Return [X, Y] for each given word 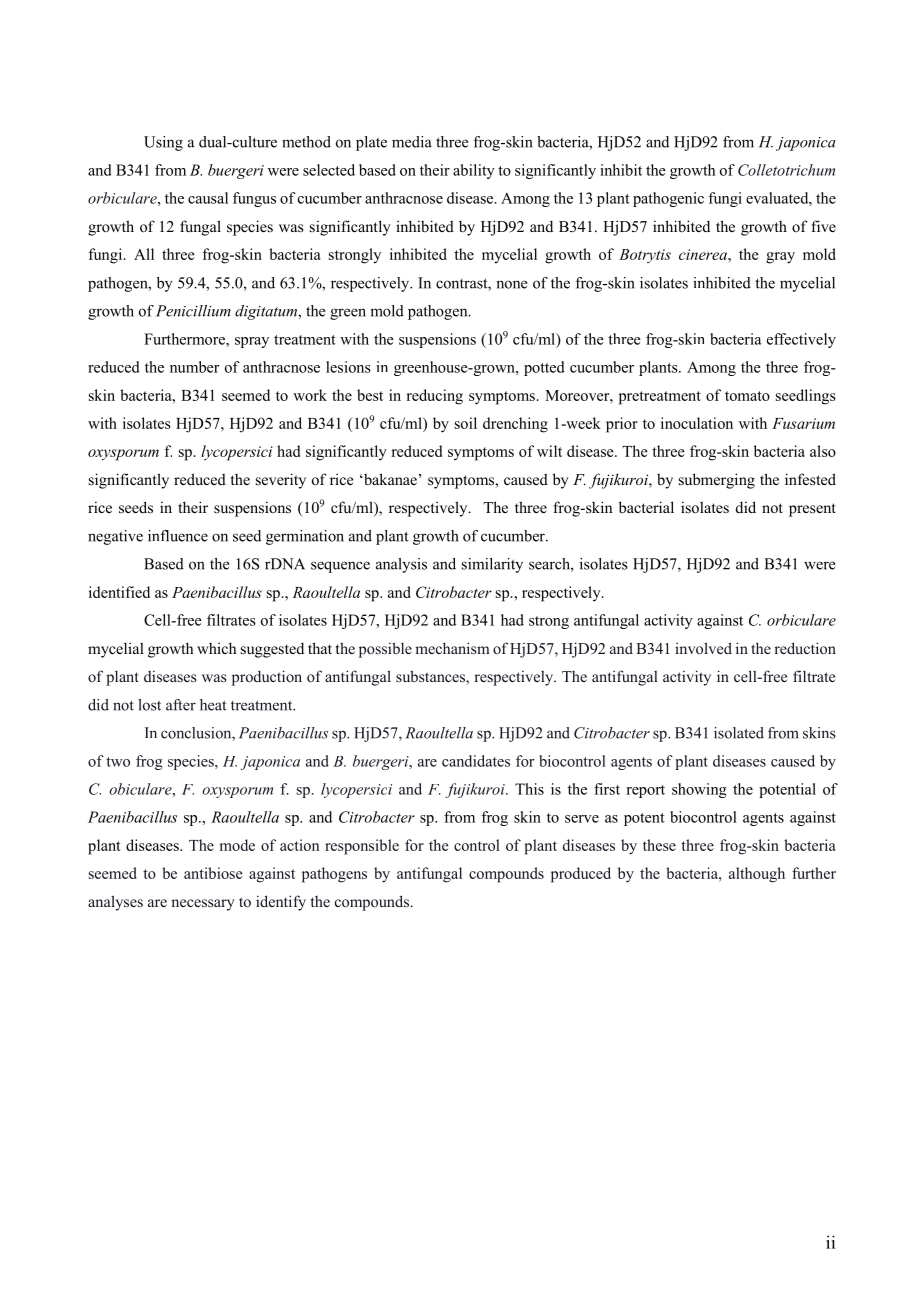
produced [581, 875]
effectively [801, 340]
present [812, 510]
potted [544, 368]
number [194, 367]
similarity [492, 565]
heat [213, 705]
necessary [202, 905]
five [823, 226]
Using [163, 143]
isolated [739, 733]
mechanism [452, 648]
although [757, 875]
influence [178, 536]
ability [474, 171]
